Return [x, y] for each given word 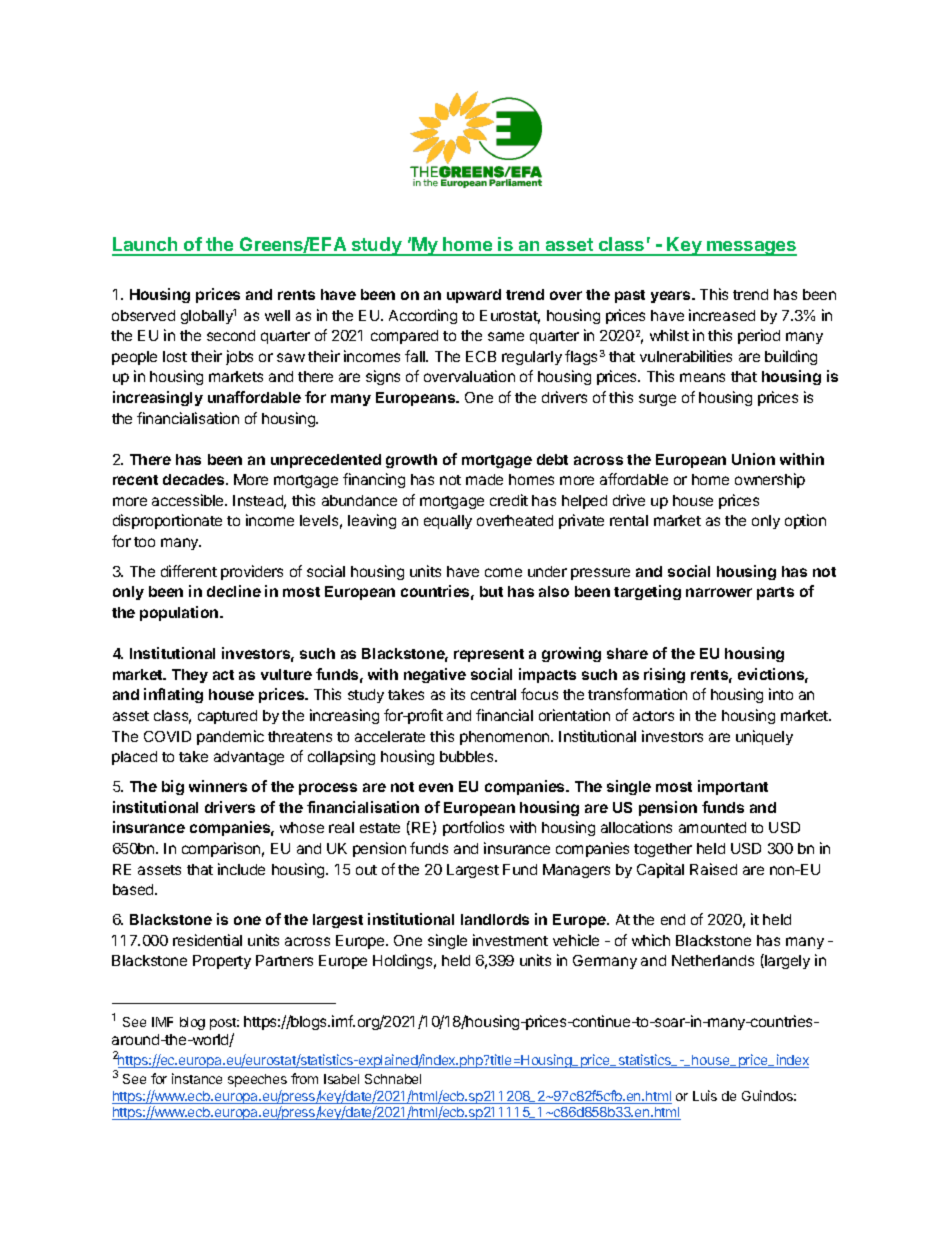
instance [197, 1078]
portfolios [473, 828]
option [805, 521]
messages [751, 248]
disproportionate [167, 521]
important [733, 787]
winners [218, 786]
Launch [146, 246]
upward [474, 296]
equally [448, 522]
